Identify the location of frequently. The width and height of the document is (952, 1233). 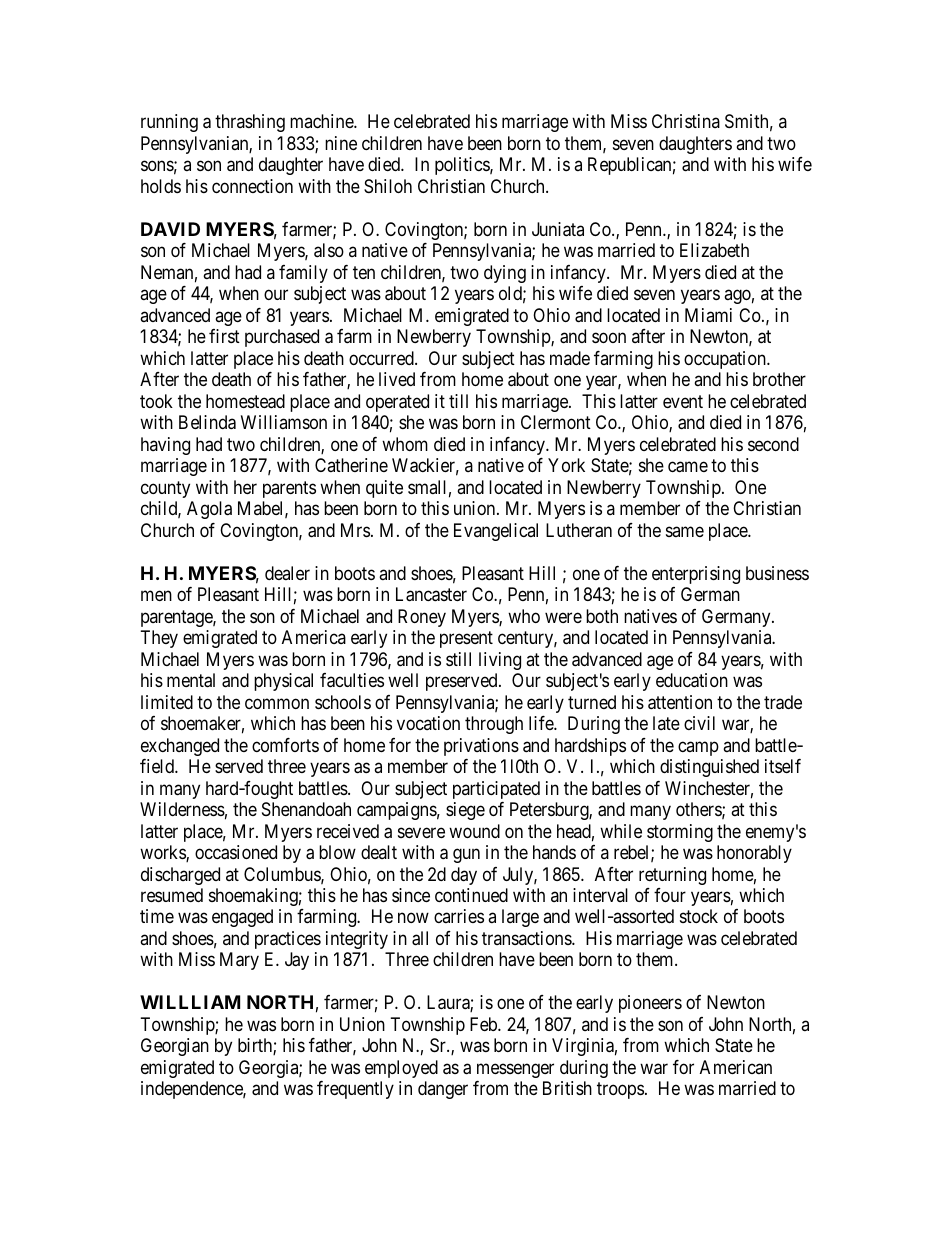
(355, 1090).
